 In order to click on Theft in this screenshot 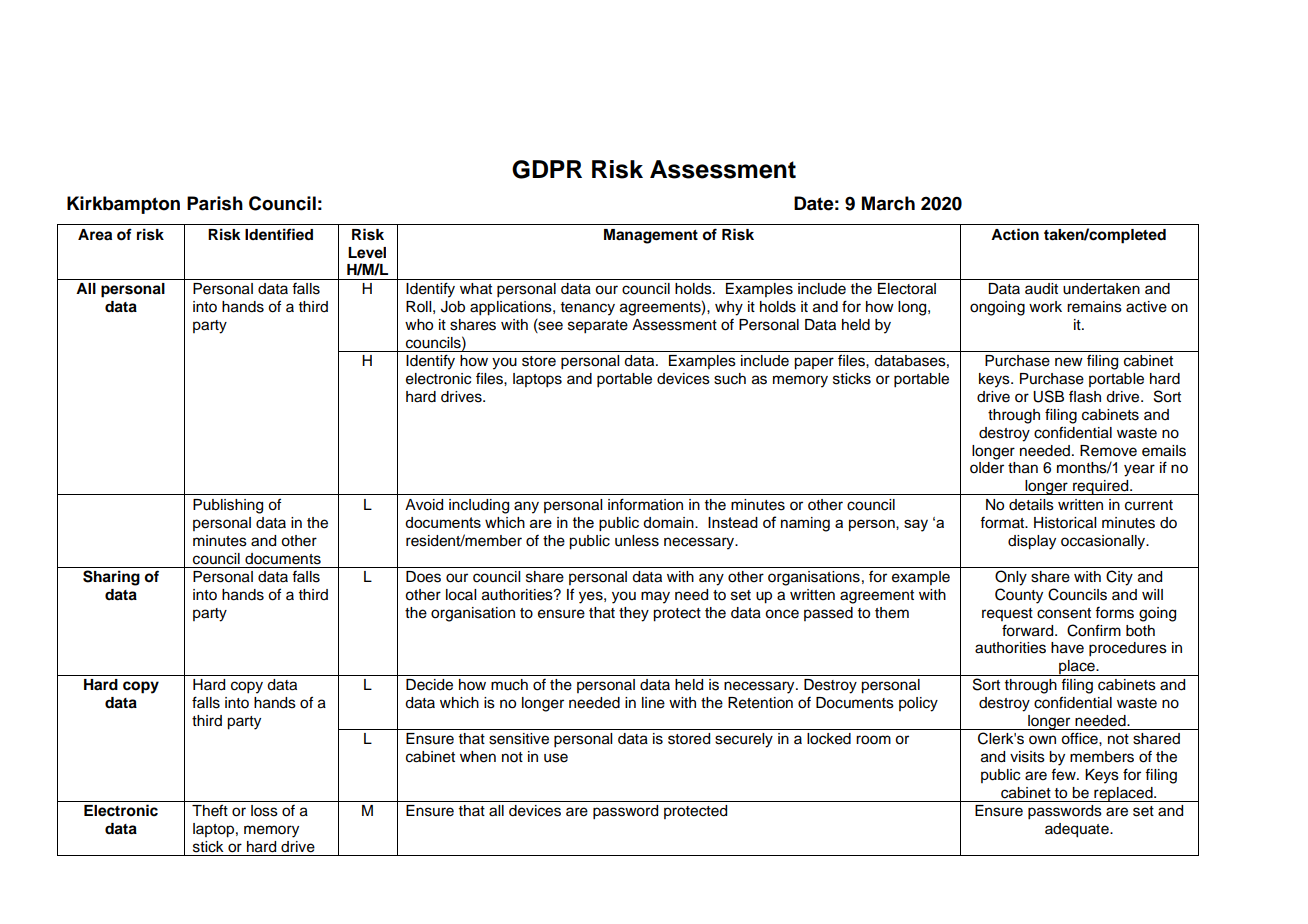, I will do `click(210, 810)`.
